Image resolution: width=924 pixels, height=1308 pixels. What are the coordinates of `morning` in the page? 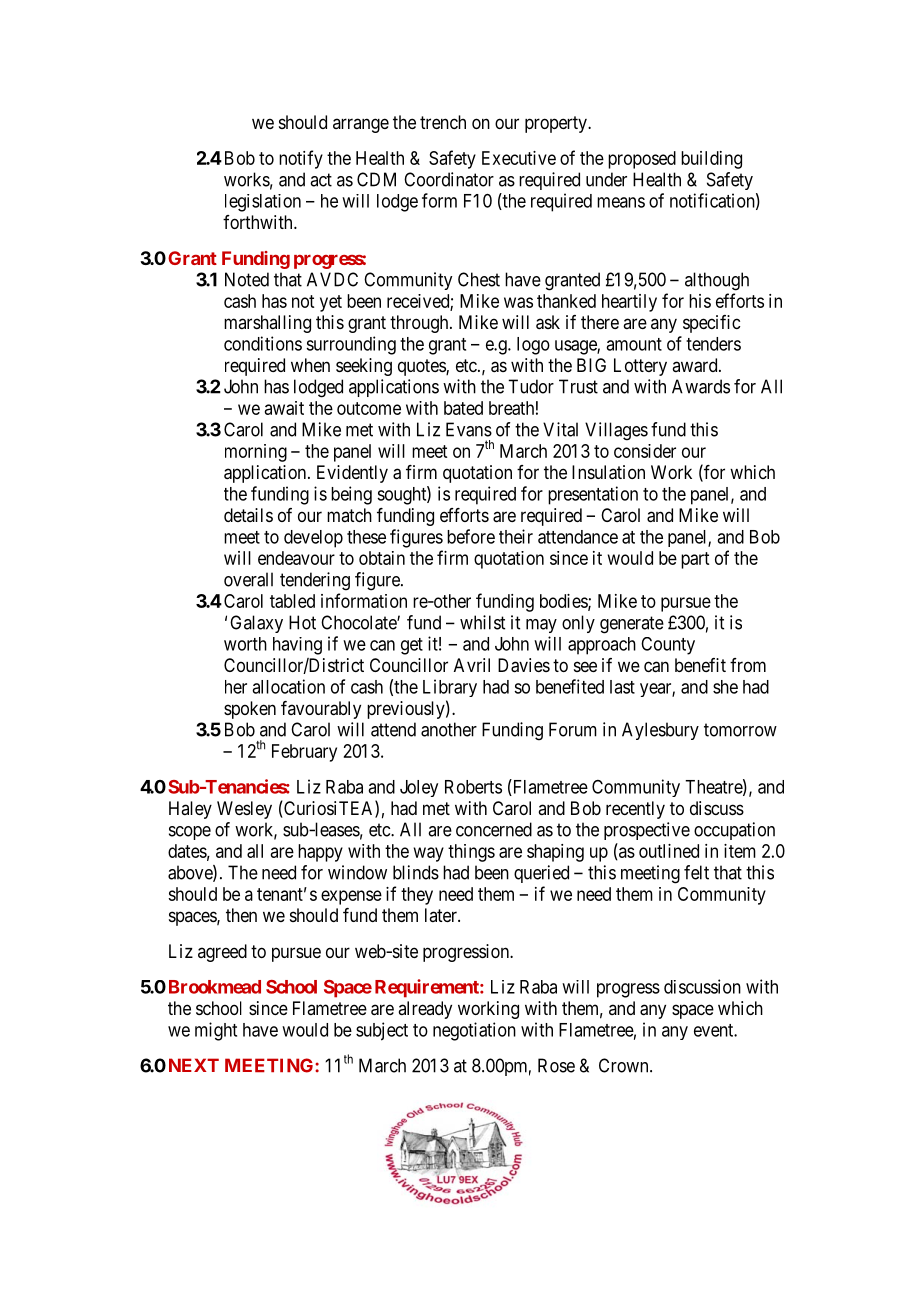 It's located at (256, 453).
